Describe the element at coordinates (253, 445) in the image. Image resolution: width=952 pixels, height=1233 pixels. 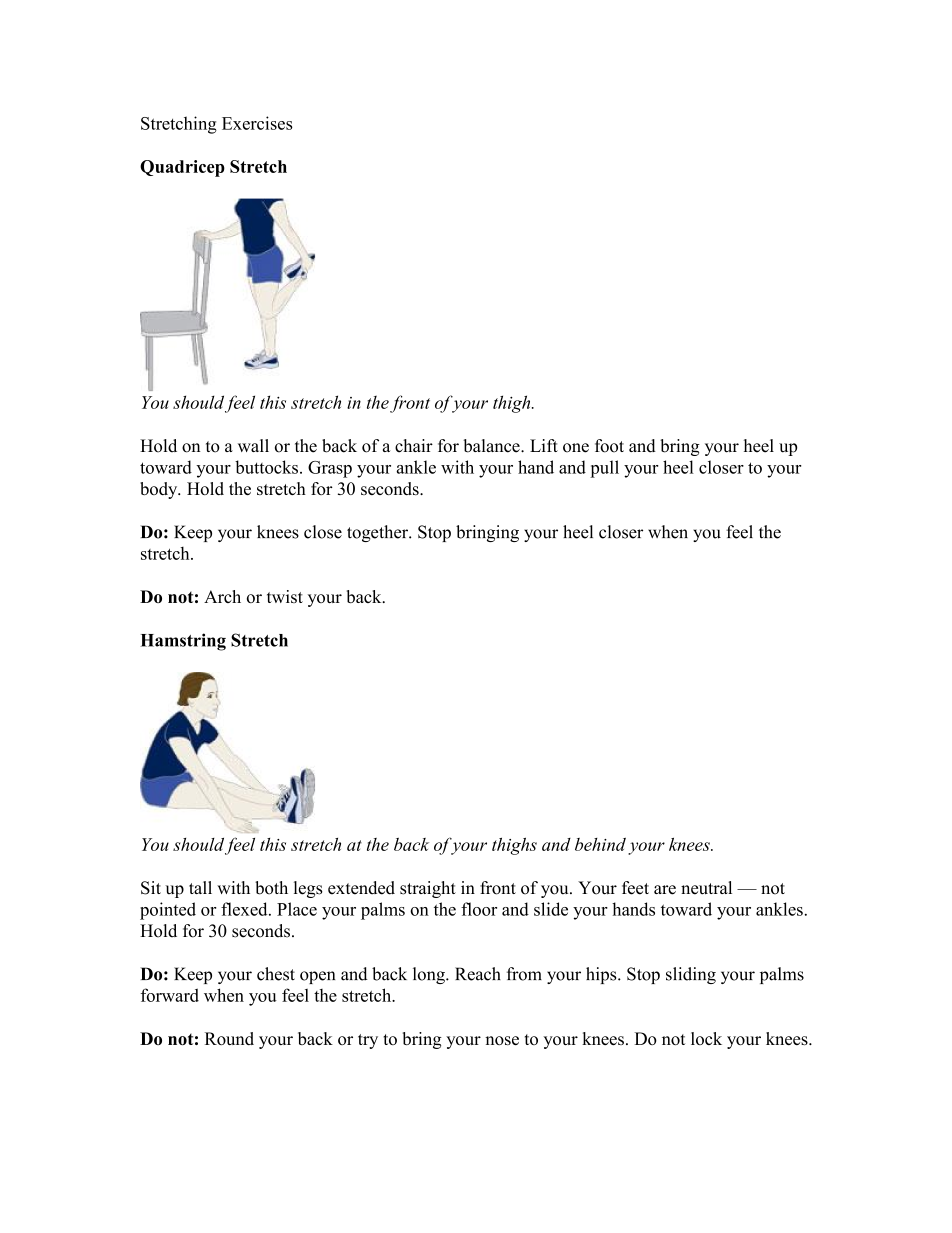
I see `wall` at that location.
